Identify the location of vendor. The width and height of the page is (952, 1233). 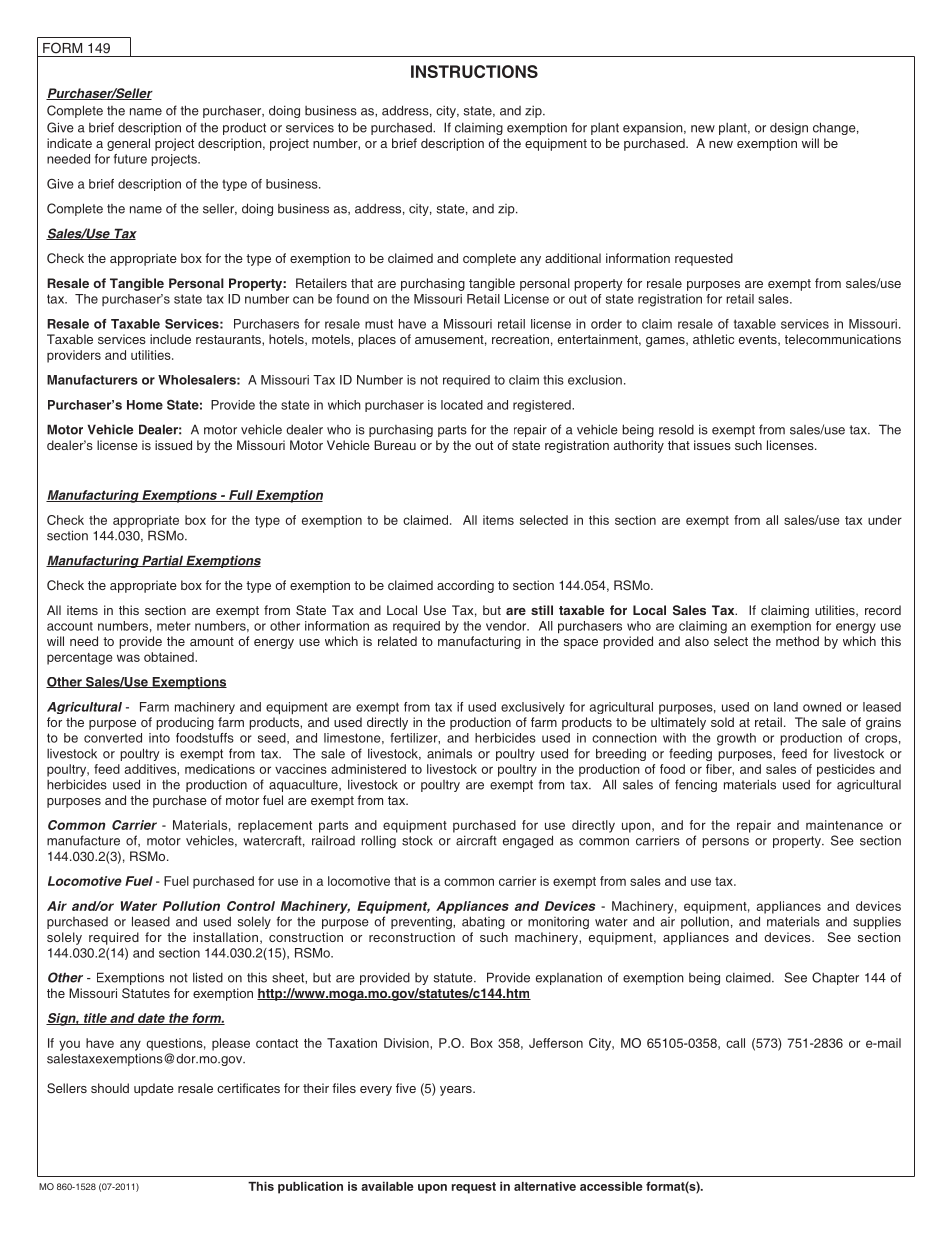
(507, 626).
